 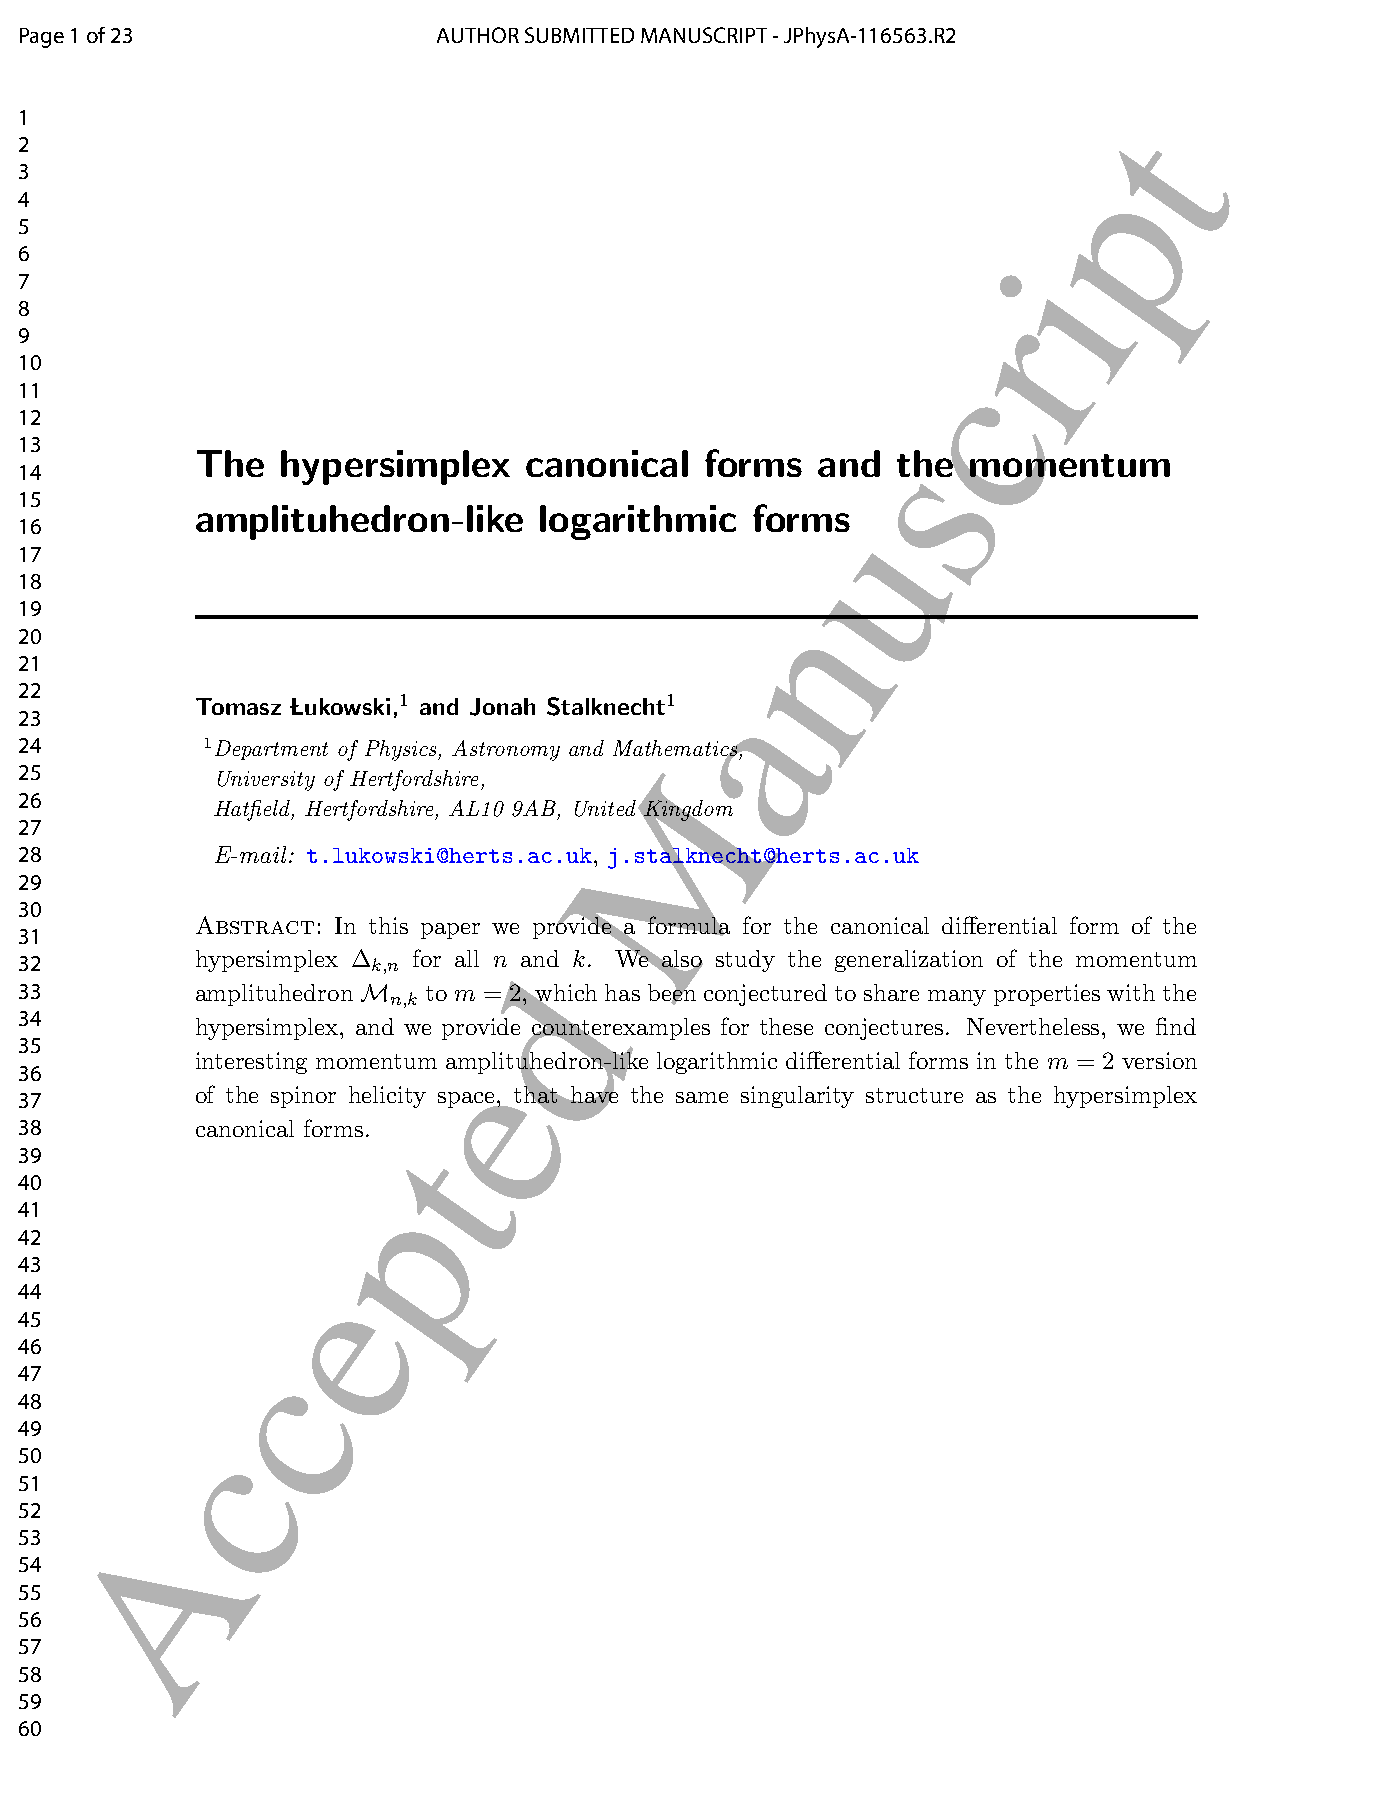 I want to click on Astronomy, so click(x=506, y=750).
